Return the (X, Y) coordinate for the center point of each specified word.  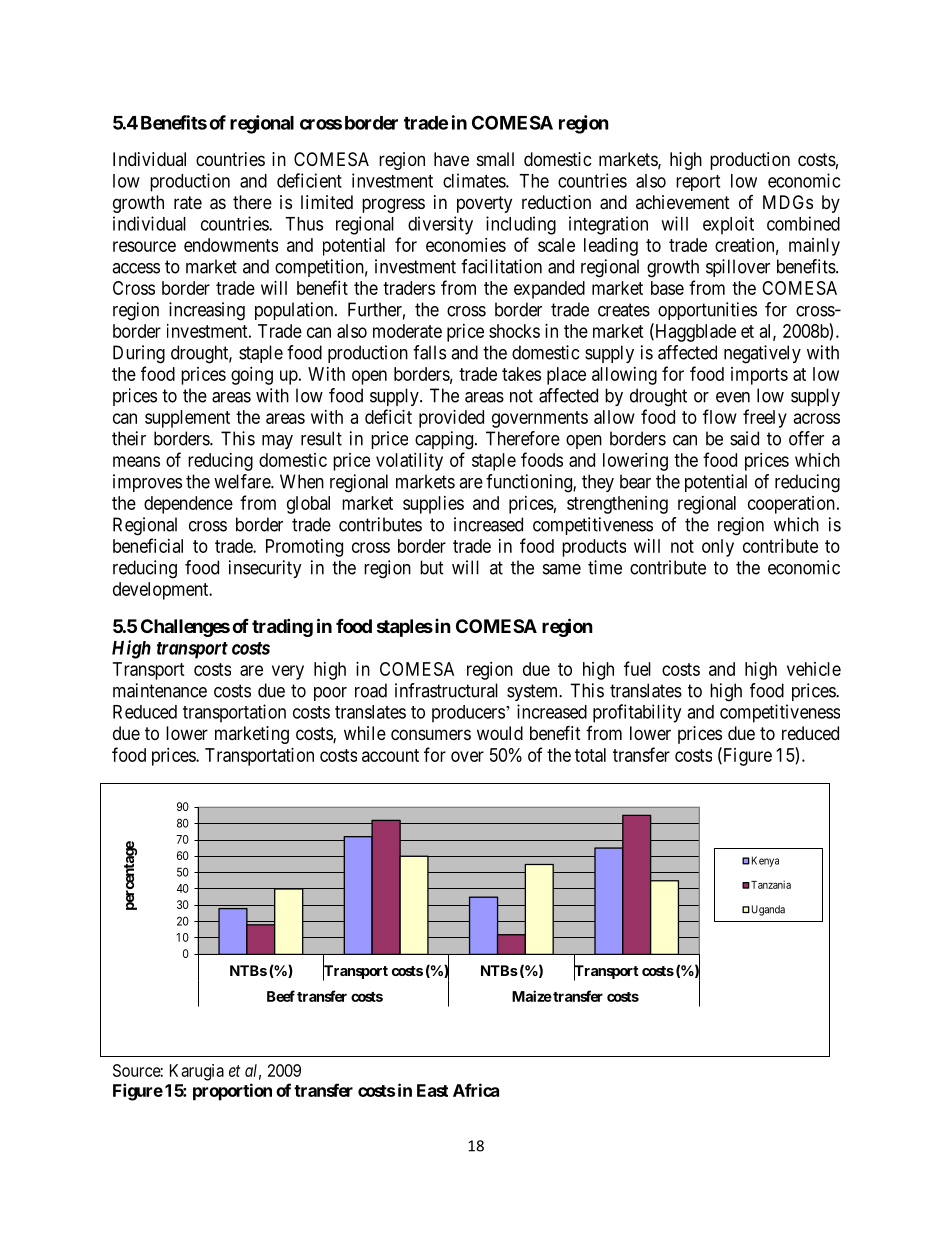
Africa (476, 1090)
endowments (231, 245)
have (451, 159)
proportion (232, 1092)
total (590, 755)
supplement (187, 419)
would (500, 733)
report (698, 183)
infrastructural (446, 690)
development (162, 591)
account (390, 755)
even (733, 397)
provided (451, 419)
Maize (532, 996)
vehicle (814, 669)
